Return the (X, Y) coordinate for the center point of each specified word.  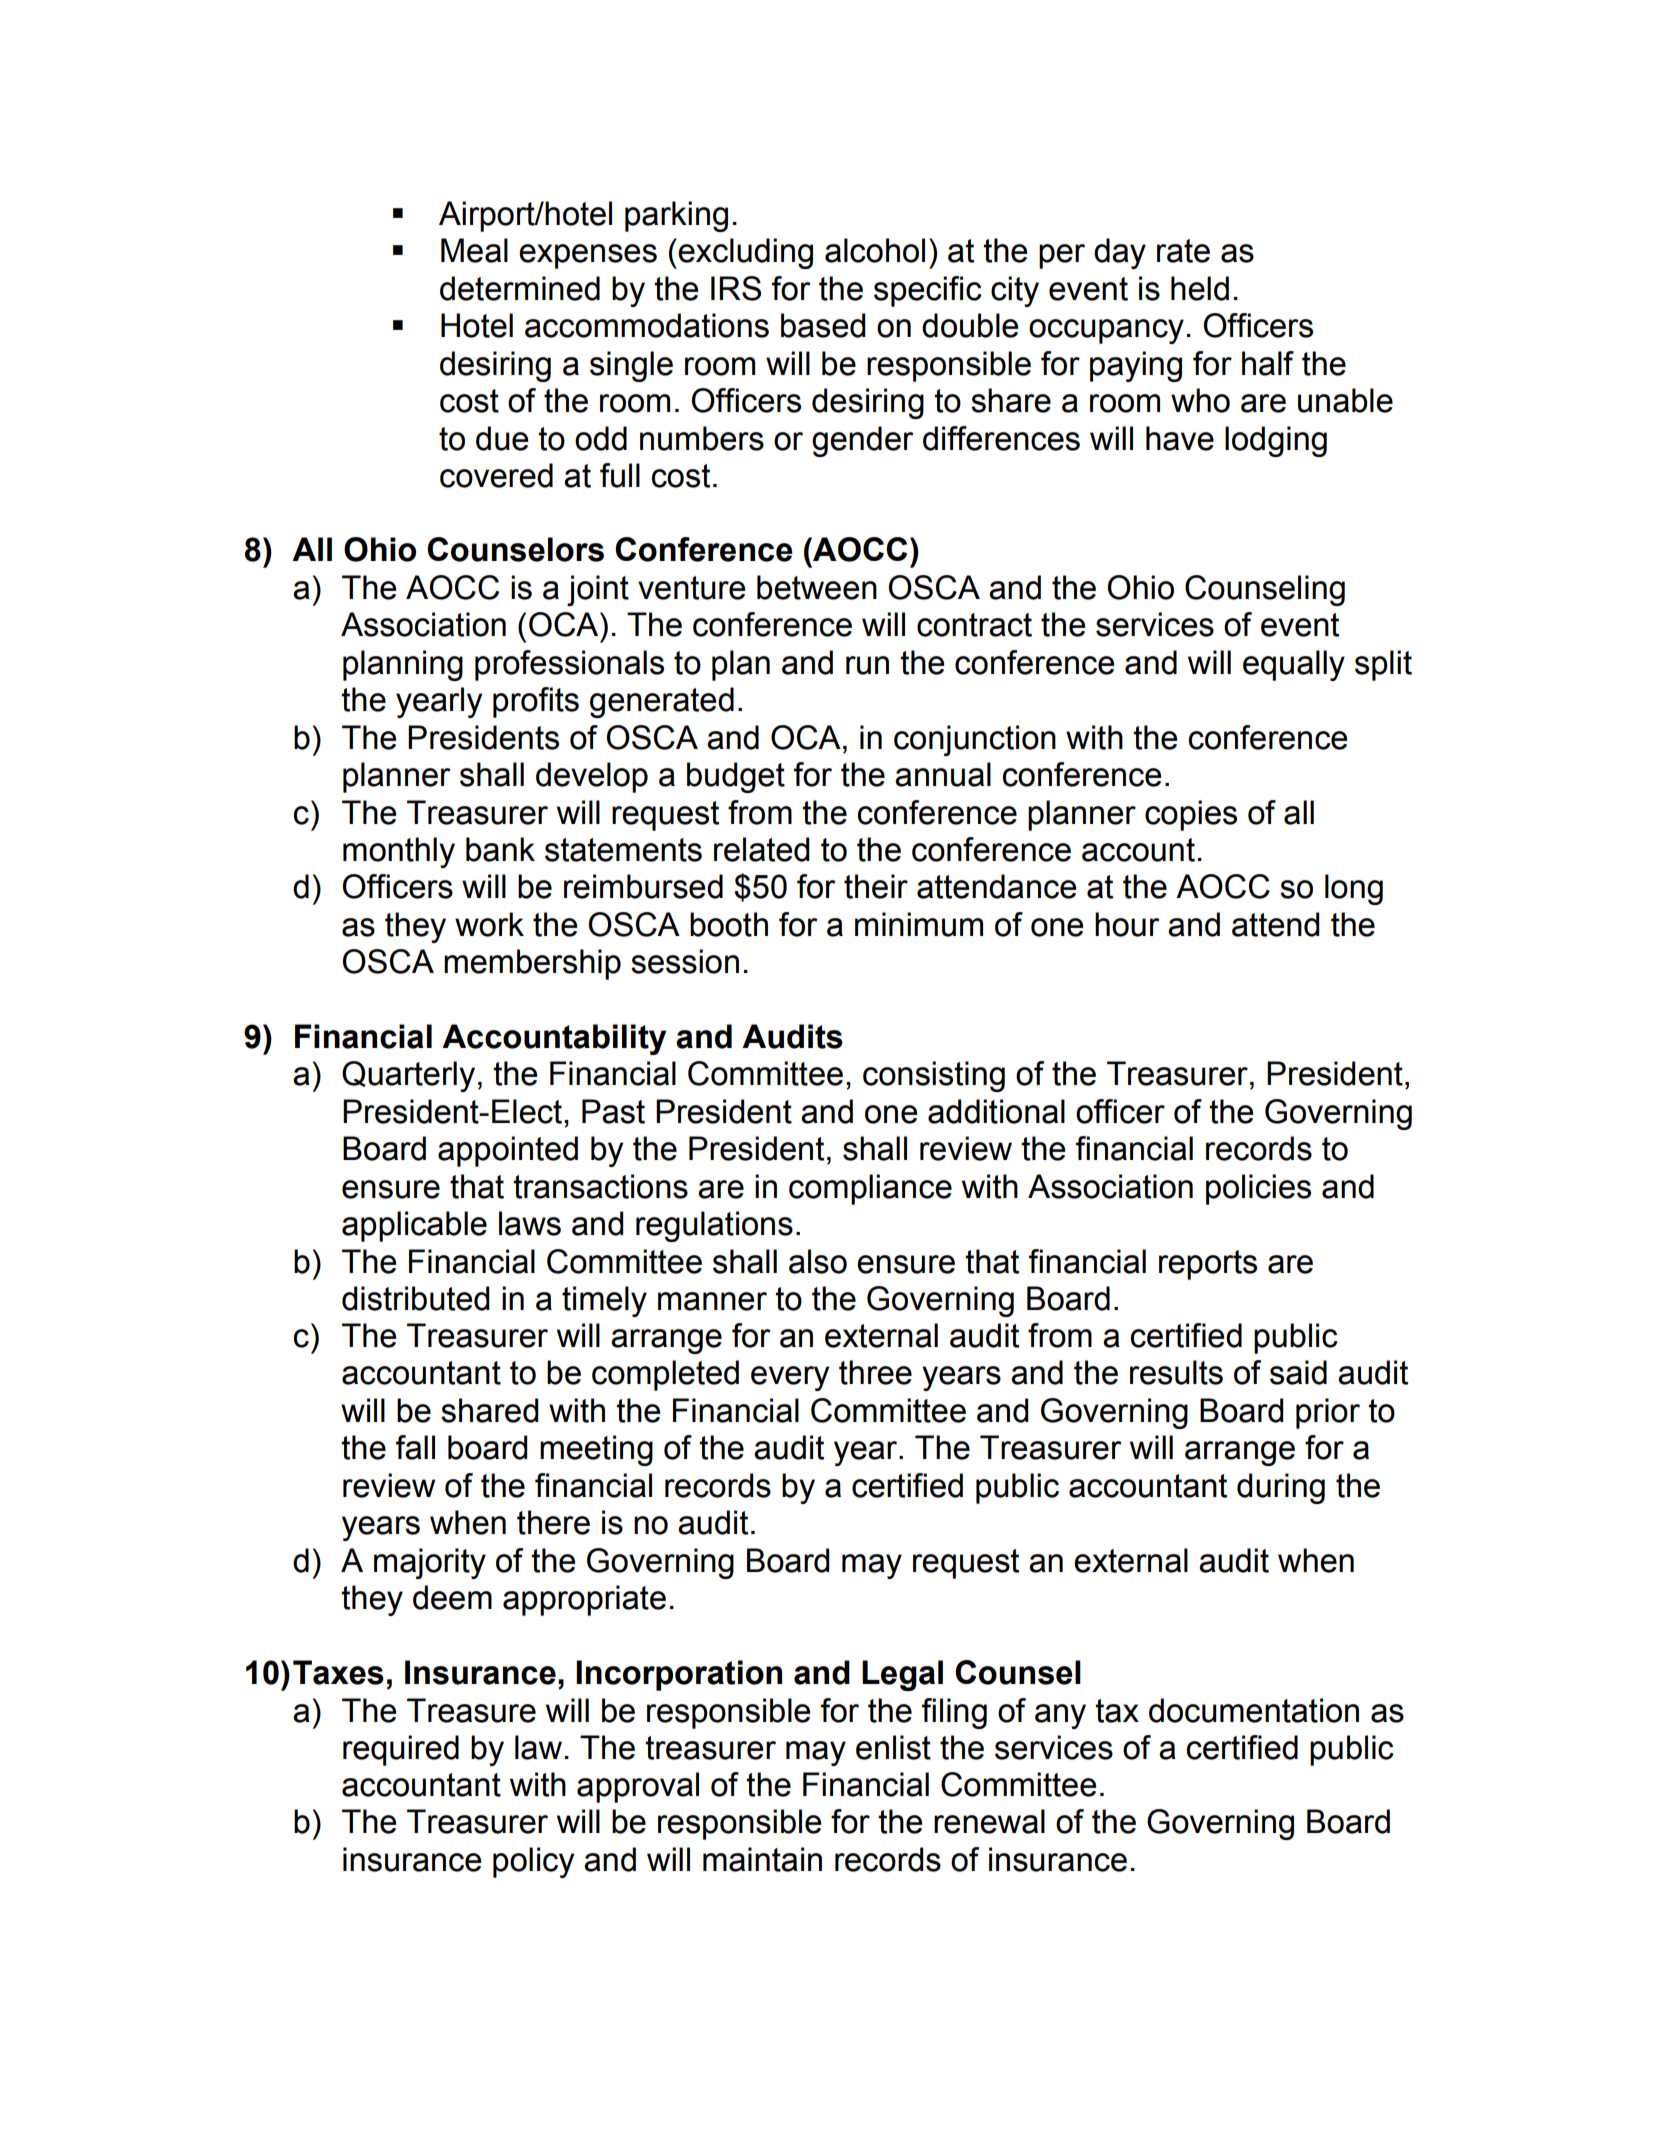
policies (1258, 1189)
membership (532, 964)
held (1200, 288)
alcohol (875, 250)
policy (533, 1862)
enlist (893, 1747)
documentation (1254, 1710)
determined (520, 288)
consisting (934, 1076)
